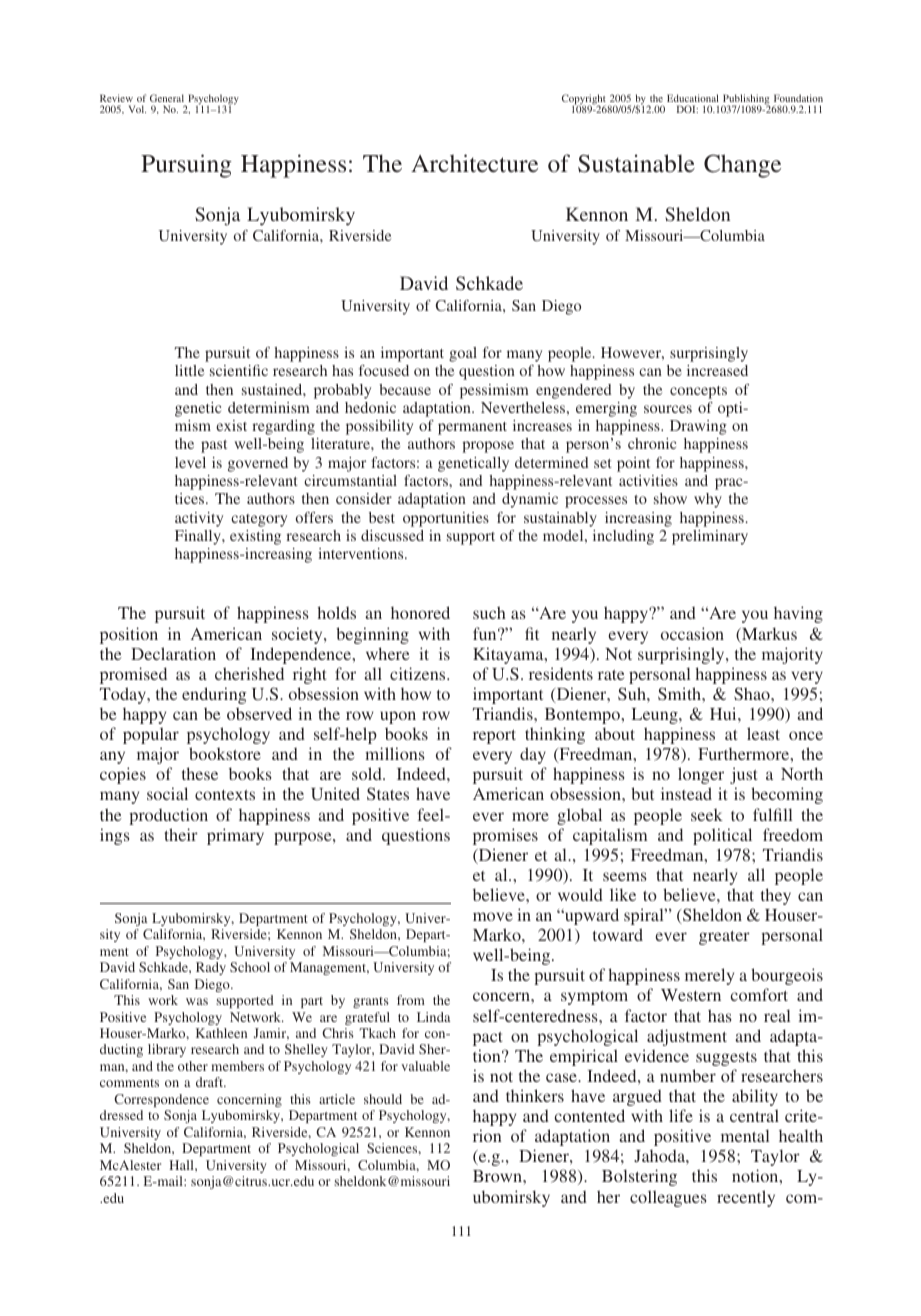  Describe the element at coordinates (746, 101) in the screenshot. I see `Publishing` at that location.
